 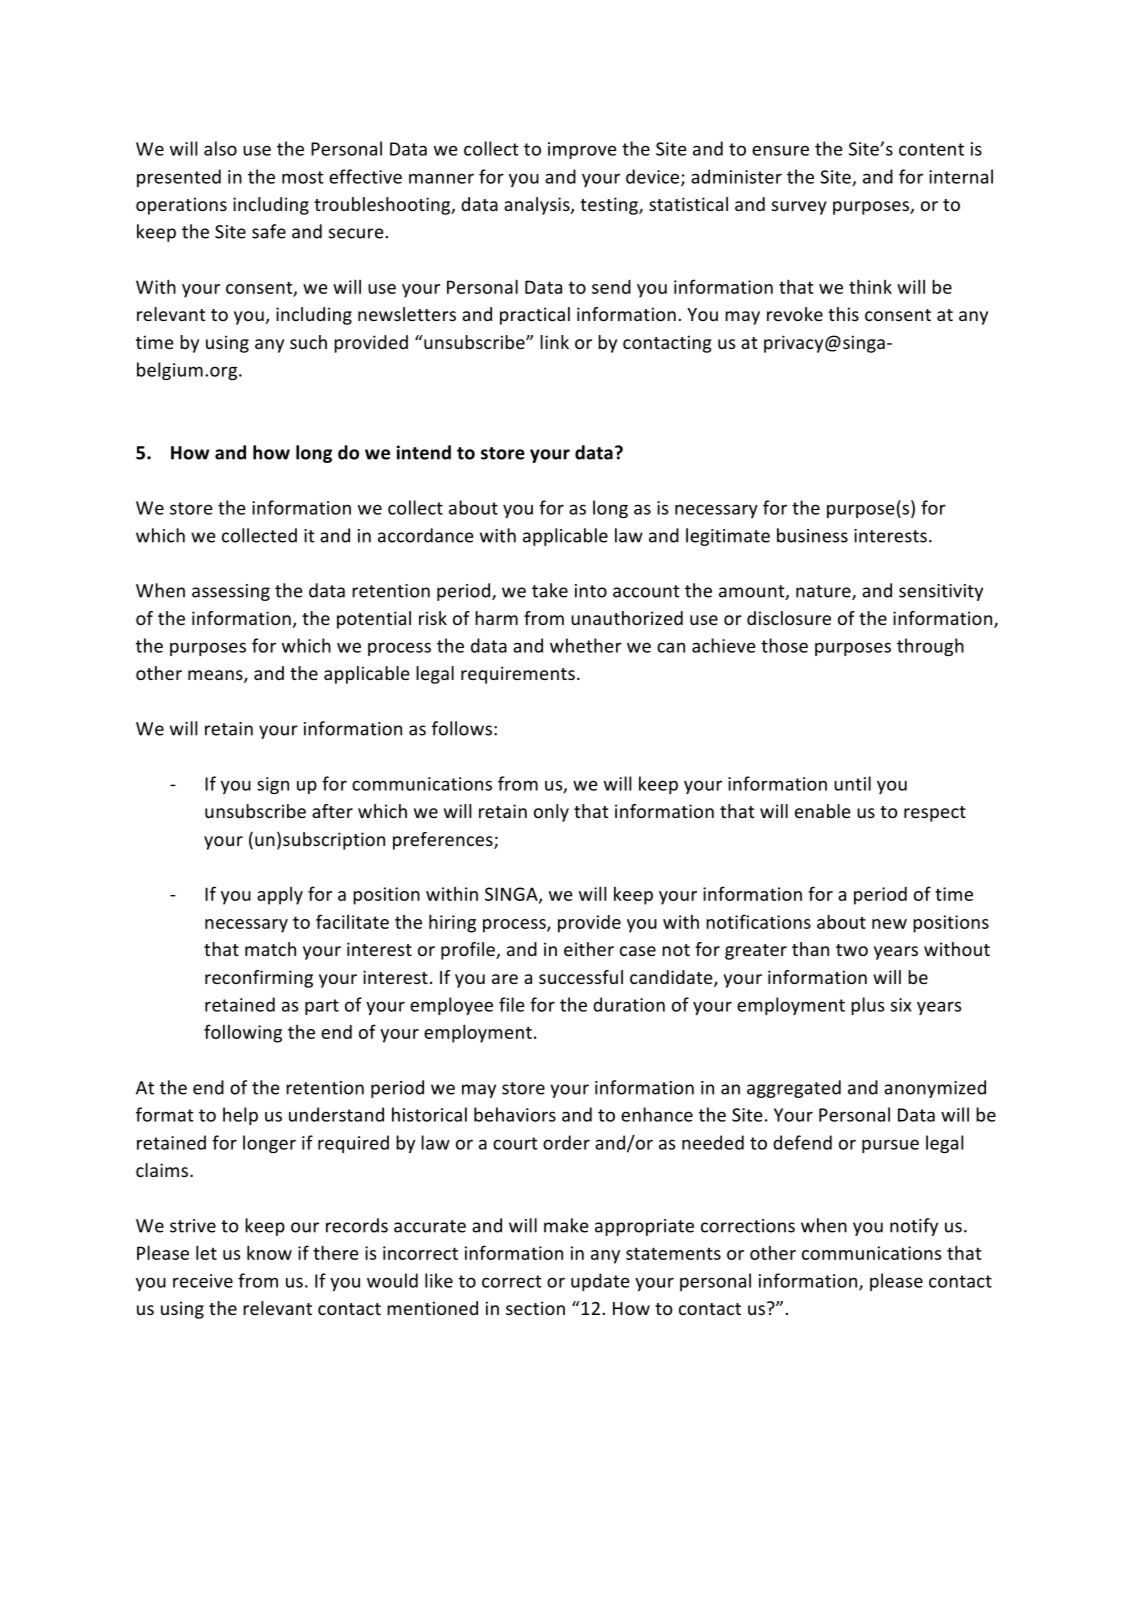 I want to click on sign, so click(x=273, y=785).
